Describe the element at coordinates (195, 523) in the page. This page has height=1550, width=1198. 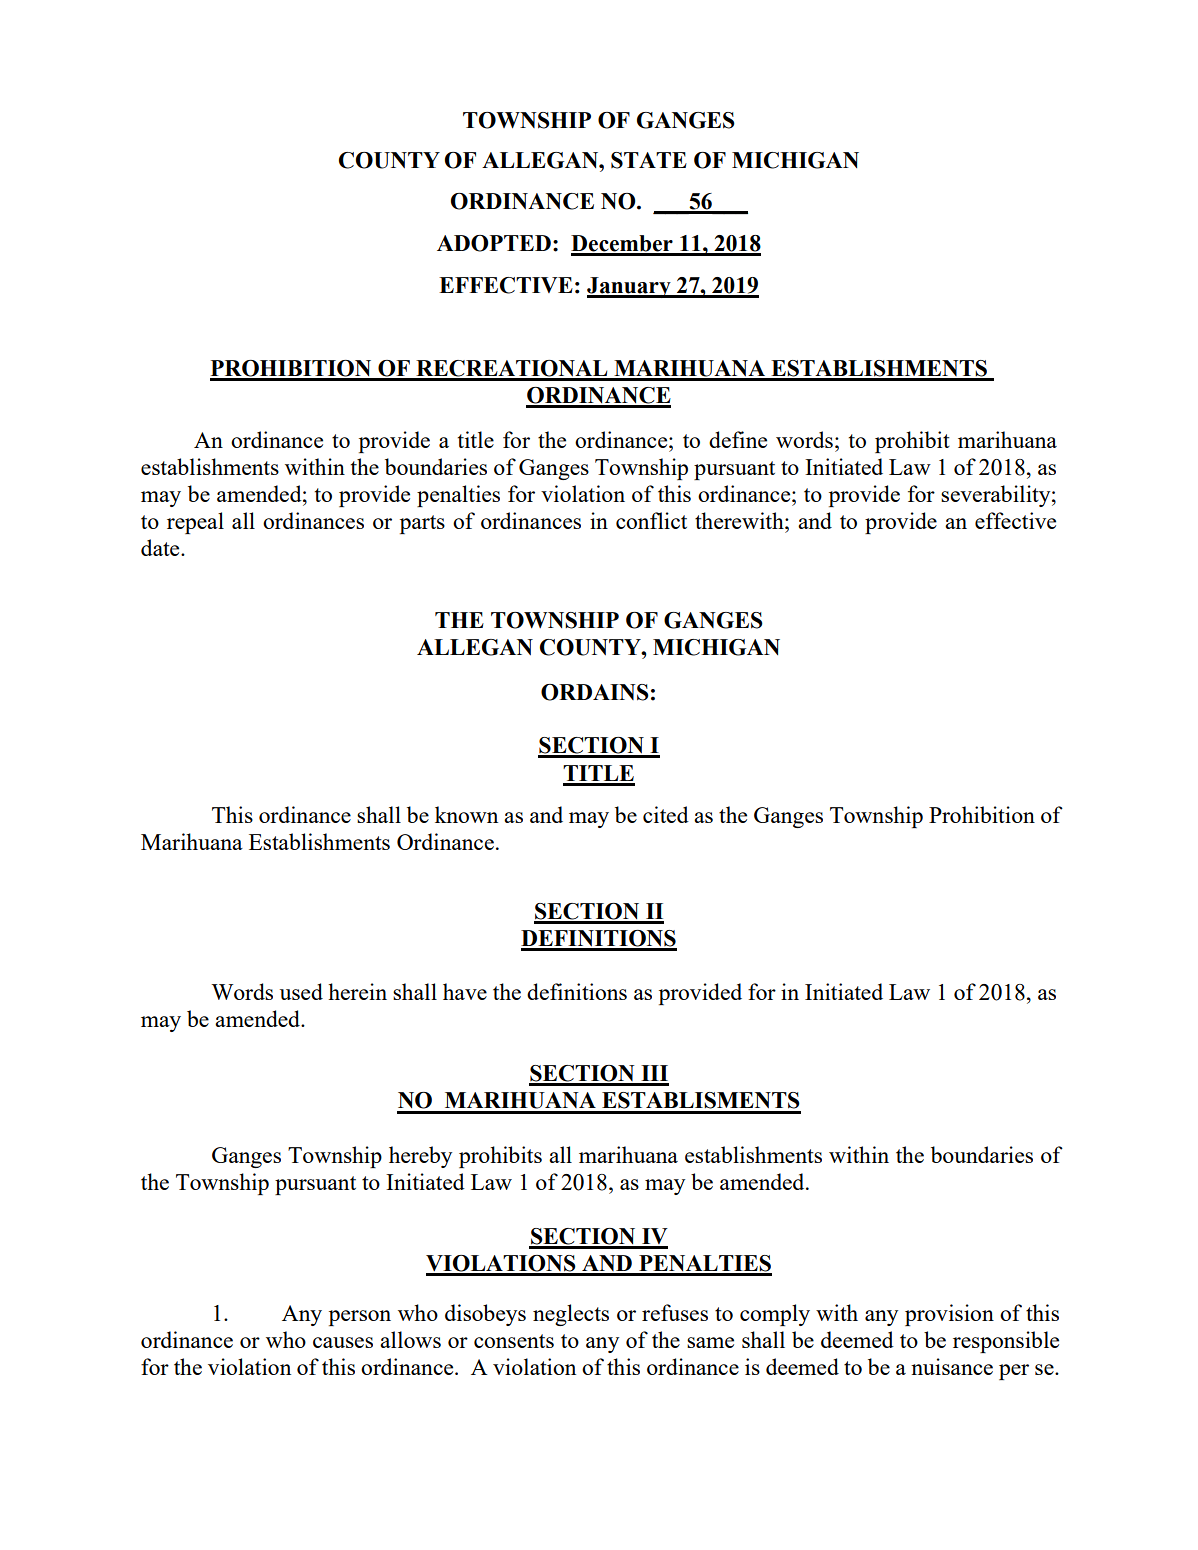
I see `repeal` at that location.
